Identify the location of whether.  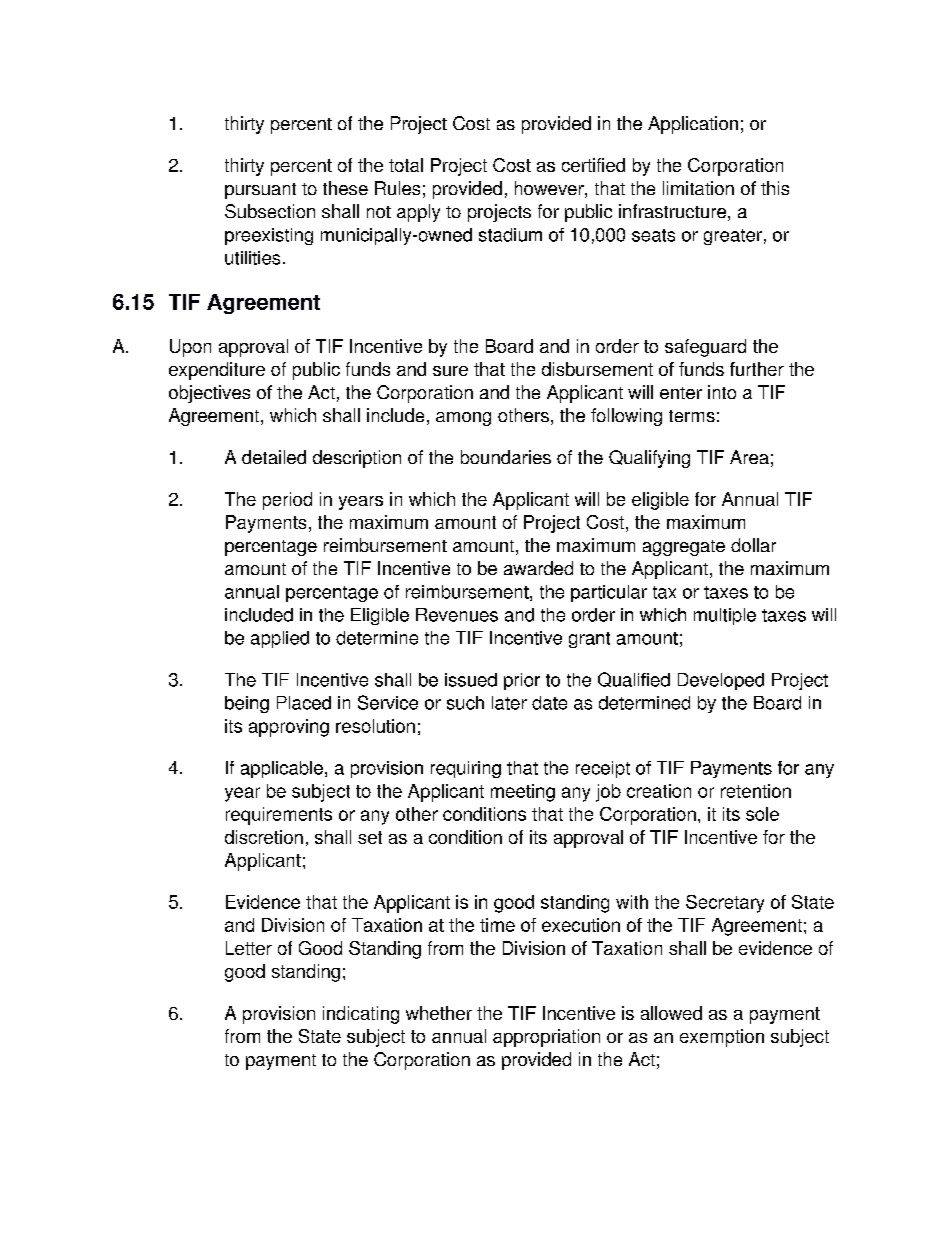
(439, 1013).
